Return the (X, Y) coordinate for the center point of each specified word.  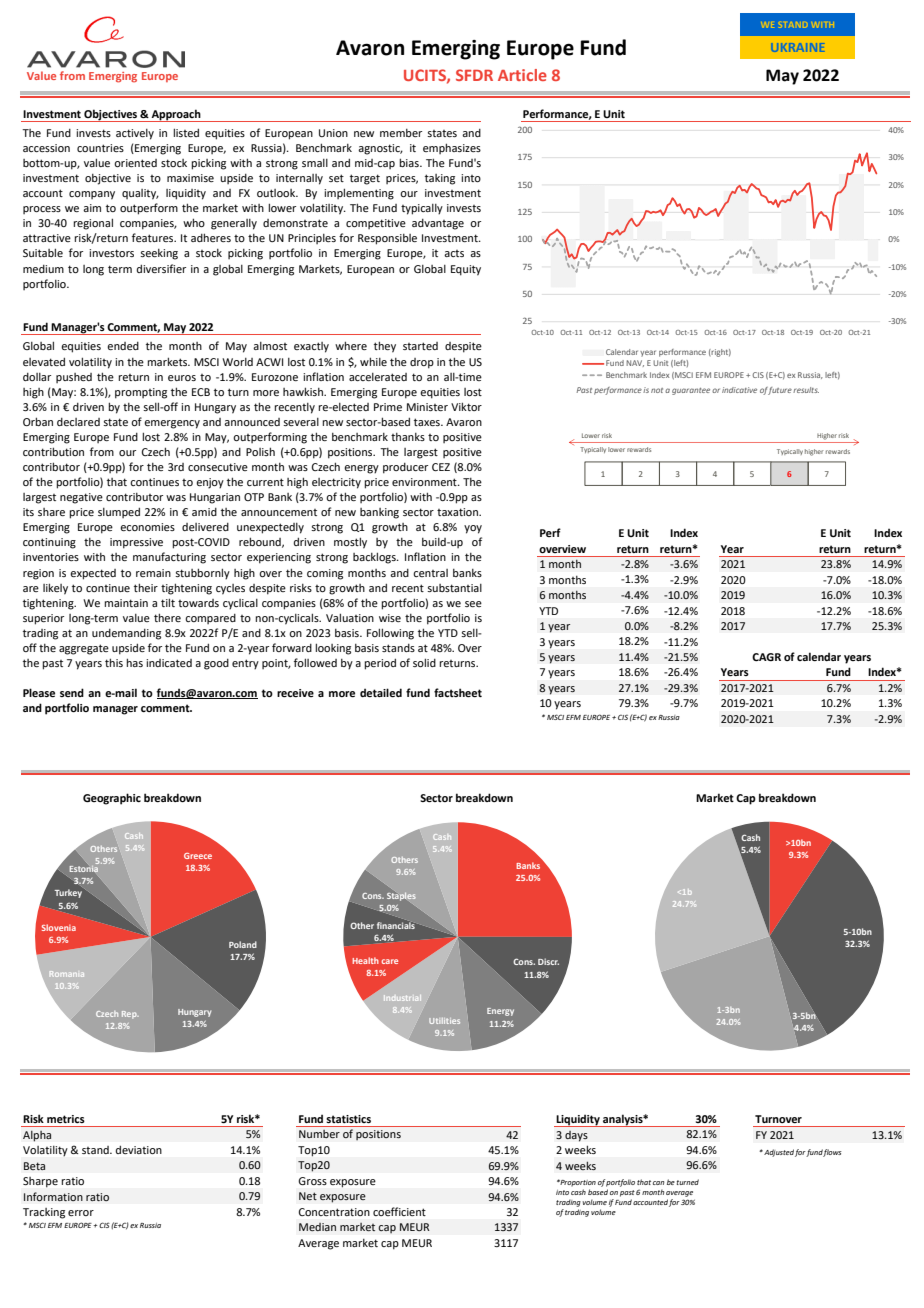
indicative (739, 390)
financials (396, 924)
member (401, 133)
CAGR (766, 657)
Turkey (70, 893)
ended (123, 346)
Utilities (444, 1021)
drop (422, 363)
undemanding (126, 634)
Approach (176, 115)
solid (424, 662)
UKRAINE (798, 47)
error (81, 1213)
